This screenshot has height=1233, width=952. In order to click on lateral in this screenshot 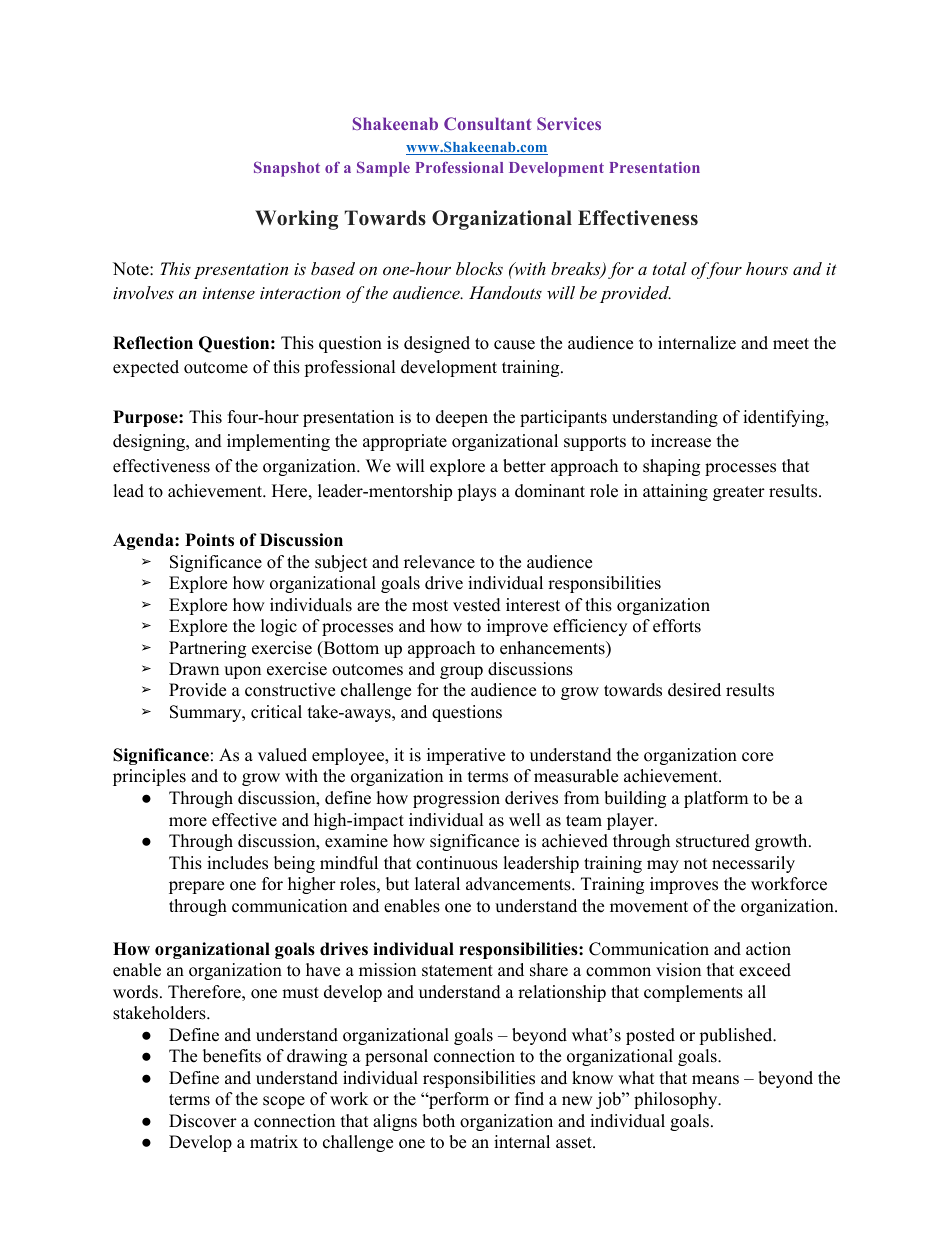, I will do `click(437, 884)`.
